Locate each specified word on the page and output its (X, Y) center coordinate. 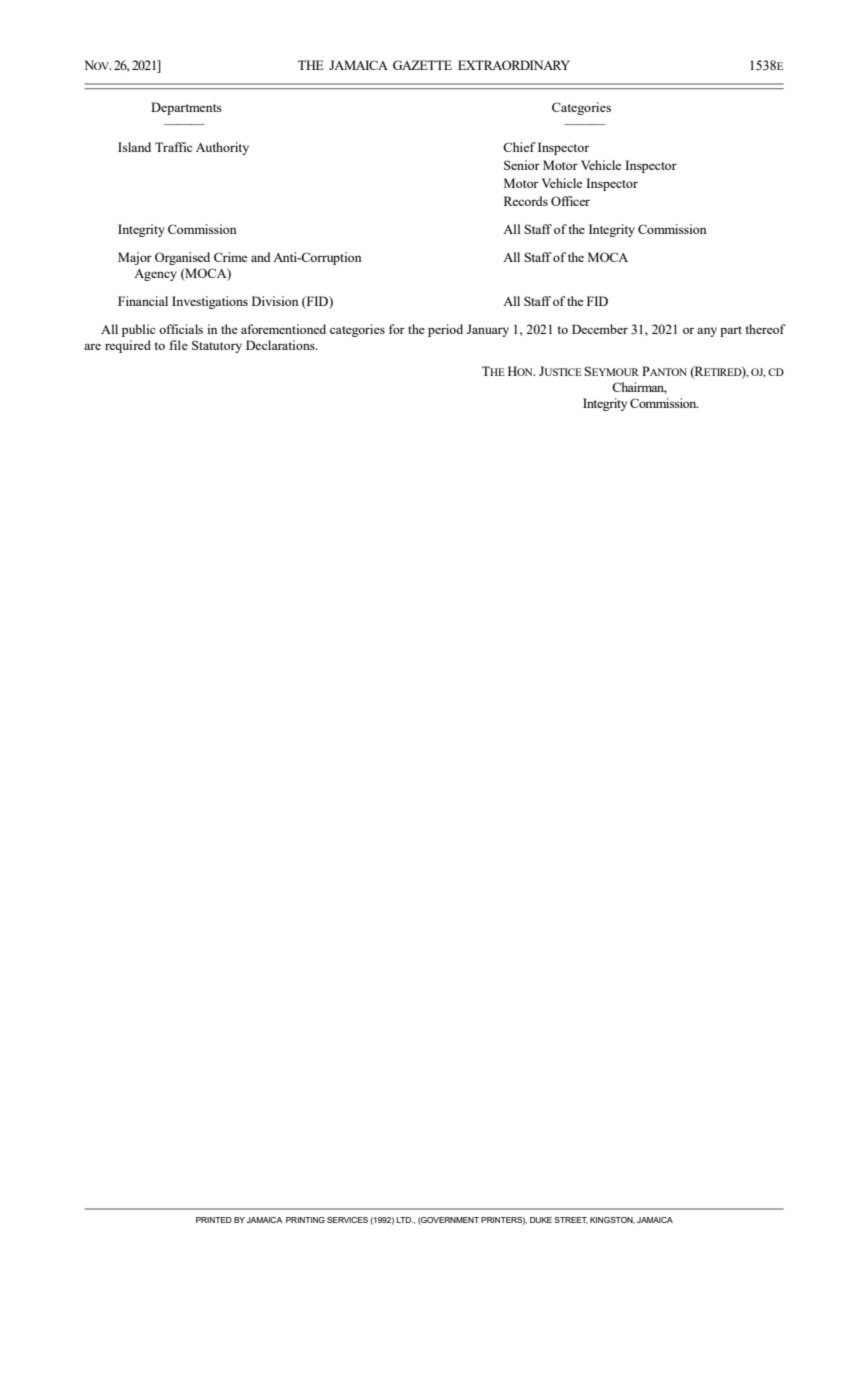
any (707, 332)
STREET (571, 1220)
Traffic (173, 147)
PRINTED (214, 1220)
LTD (405, 1220)
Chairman (639, 388)
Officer (570, 201)
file (179, 345)
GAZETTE (422, 65)
